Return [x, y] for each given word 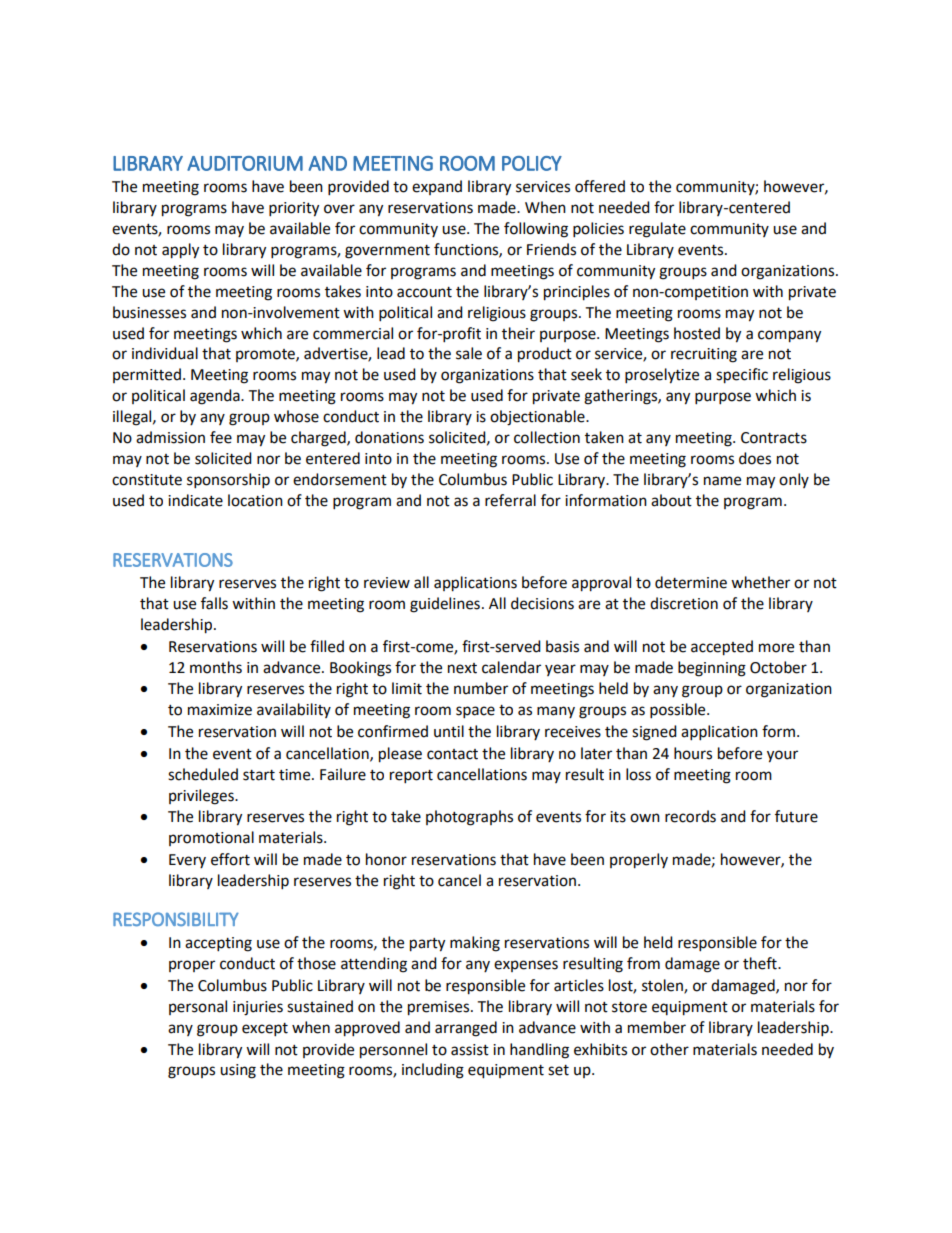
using [238, 1071]
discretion [684, 603]
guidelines [445, 605]
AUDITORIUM [245, 163]
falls [214, 603]
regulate [657, 230]
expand [437, 187]
